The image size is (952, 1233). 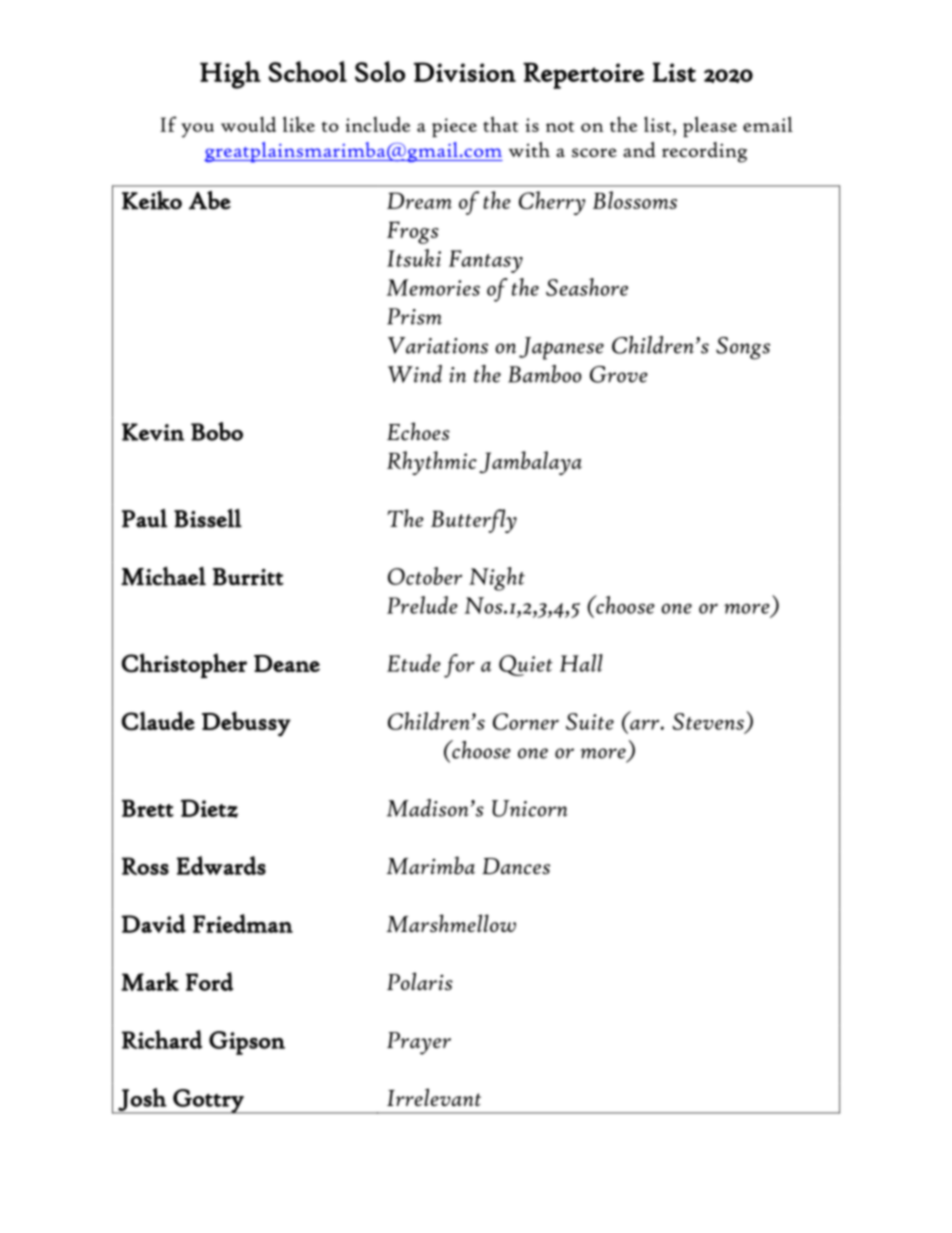 I want to click on piece, so click(x=454, y=127).
